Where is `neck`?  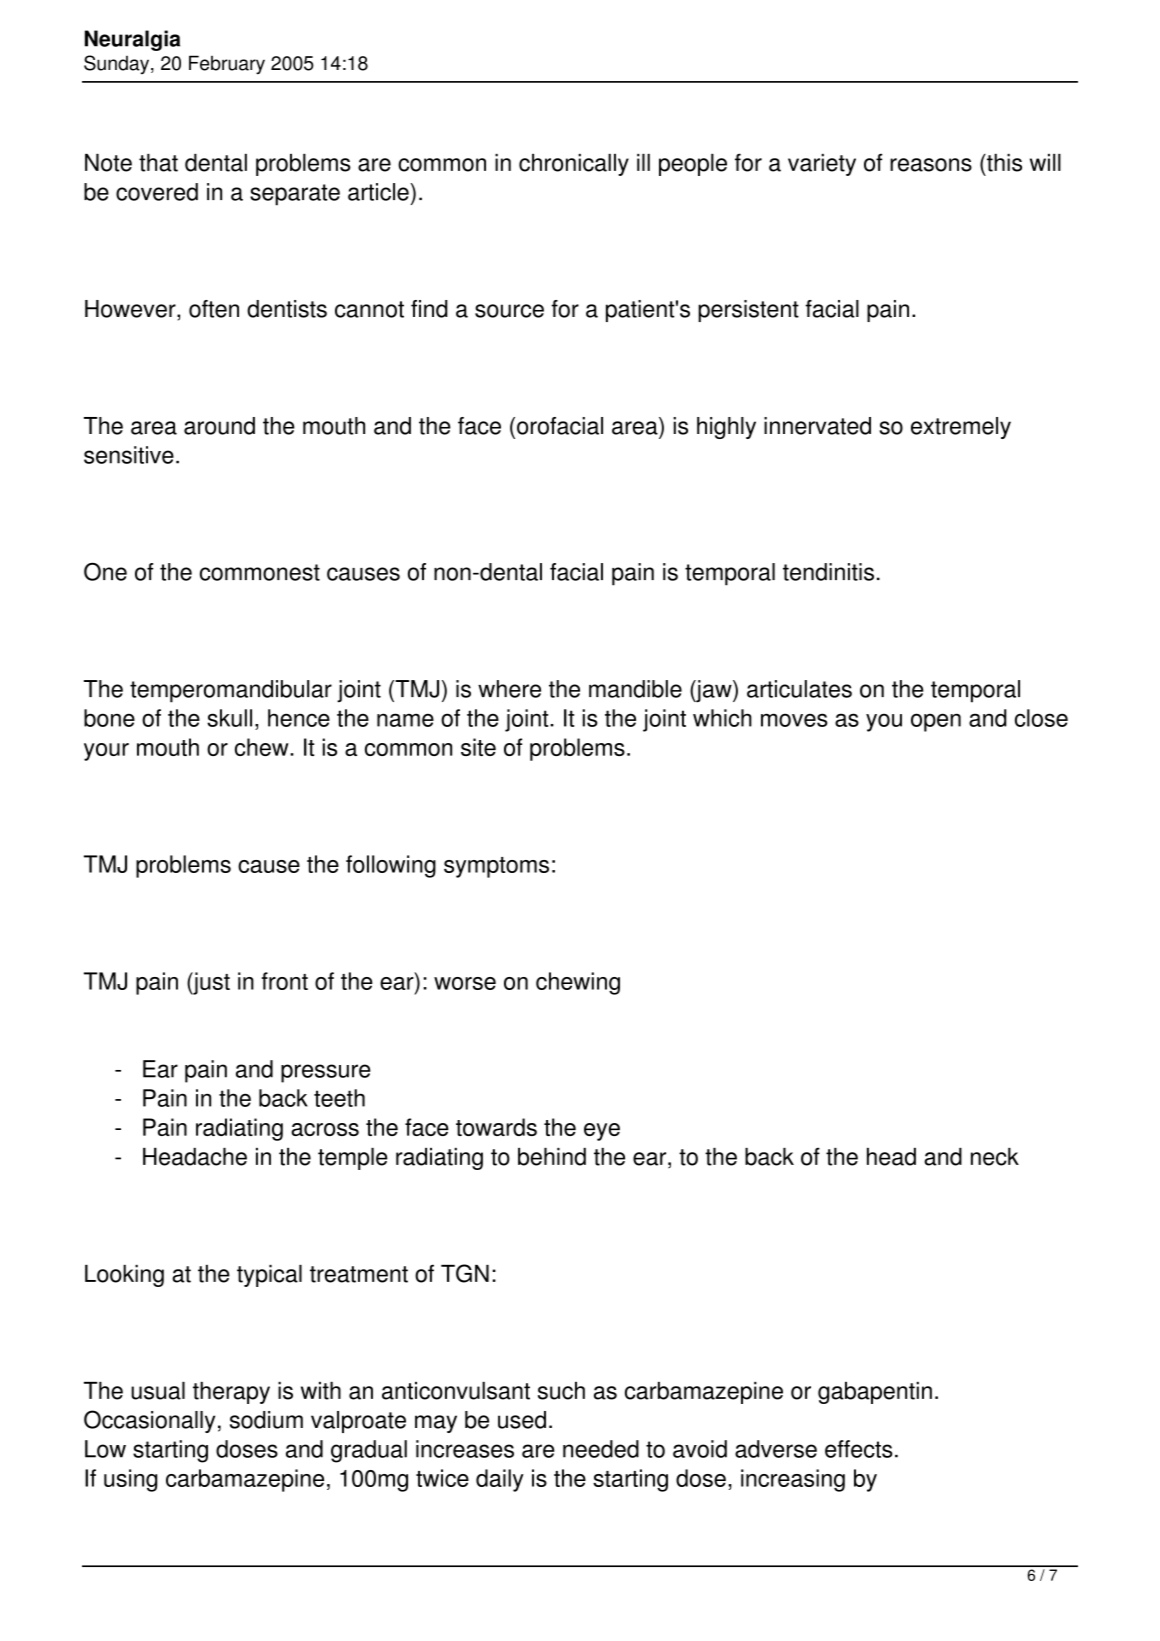 neck is located at coordinates (995, 1157).
